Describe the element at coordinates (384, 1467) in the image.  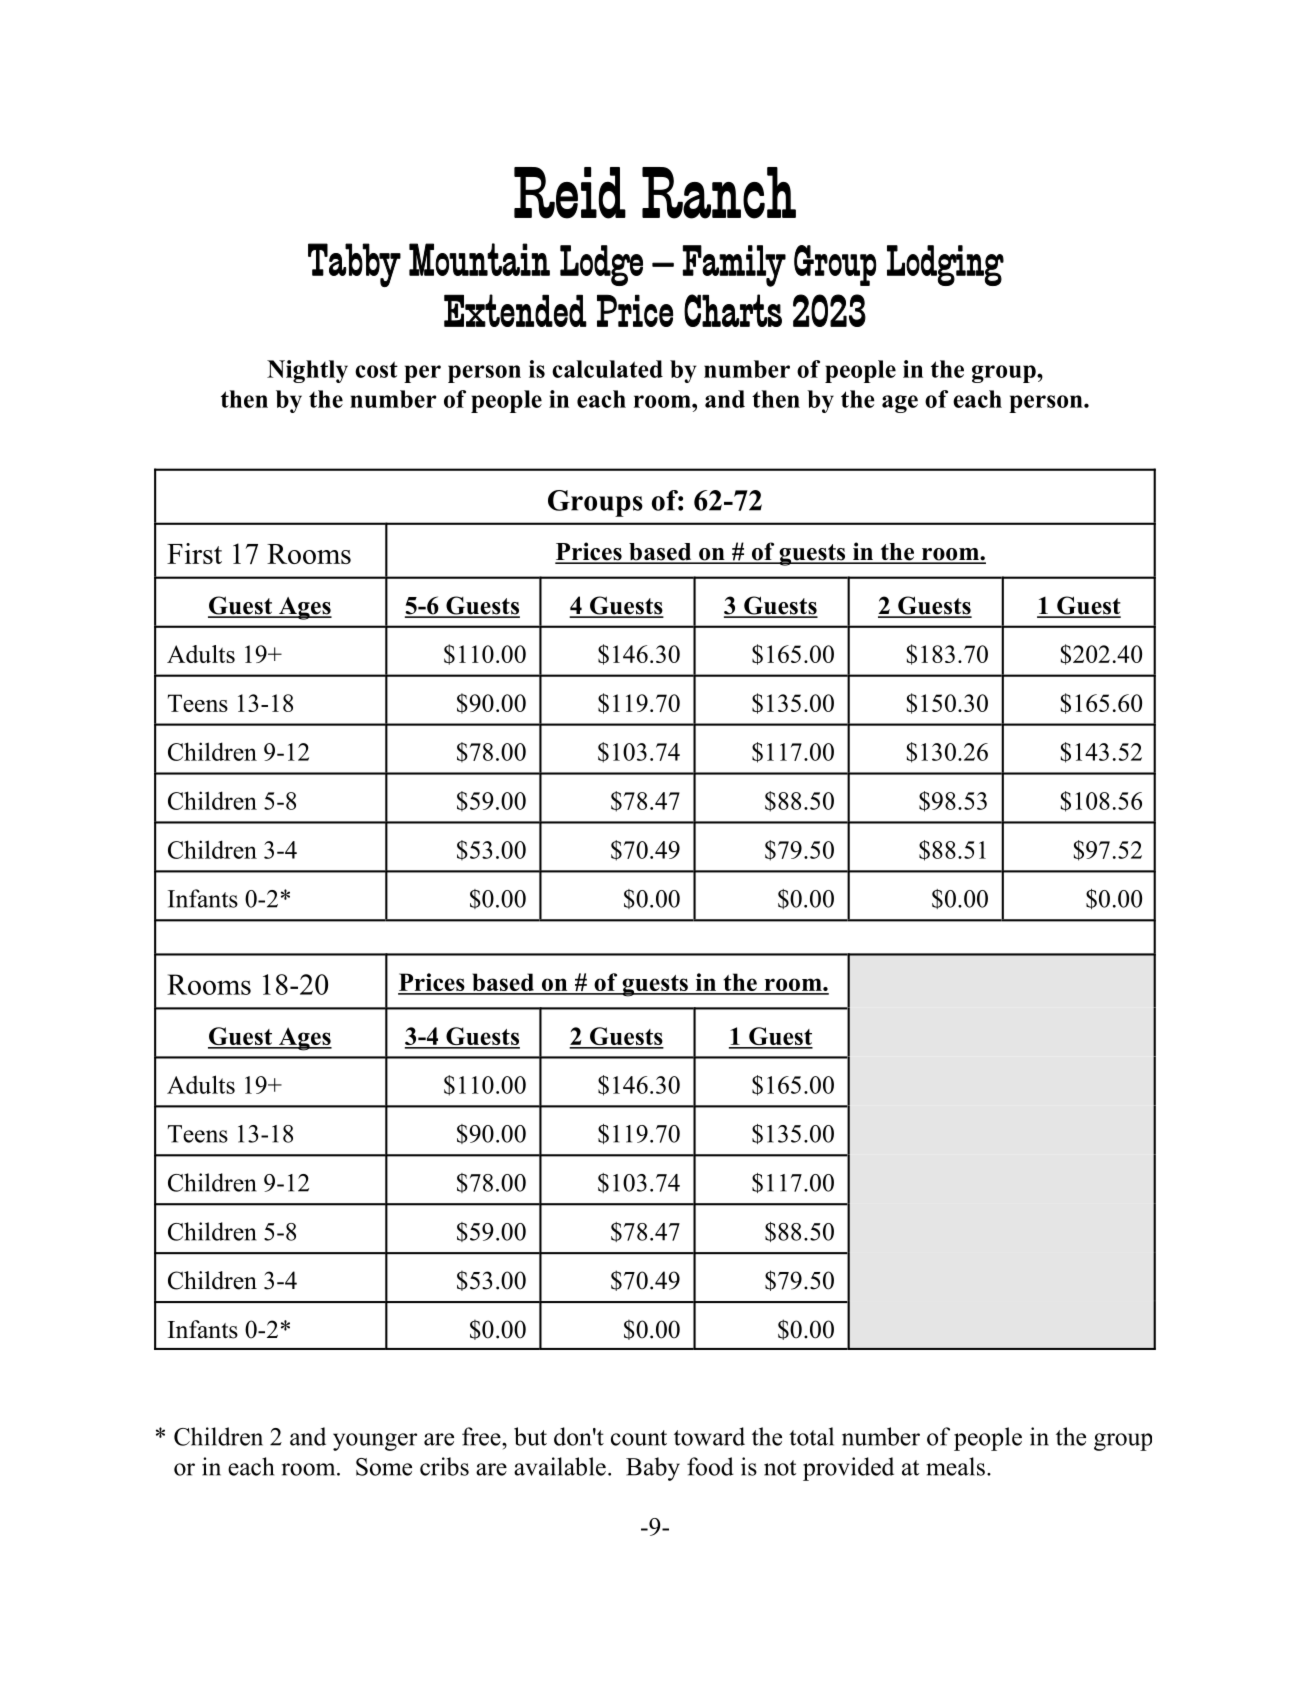
I see `Some` at that location.
